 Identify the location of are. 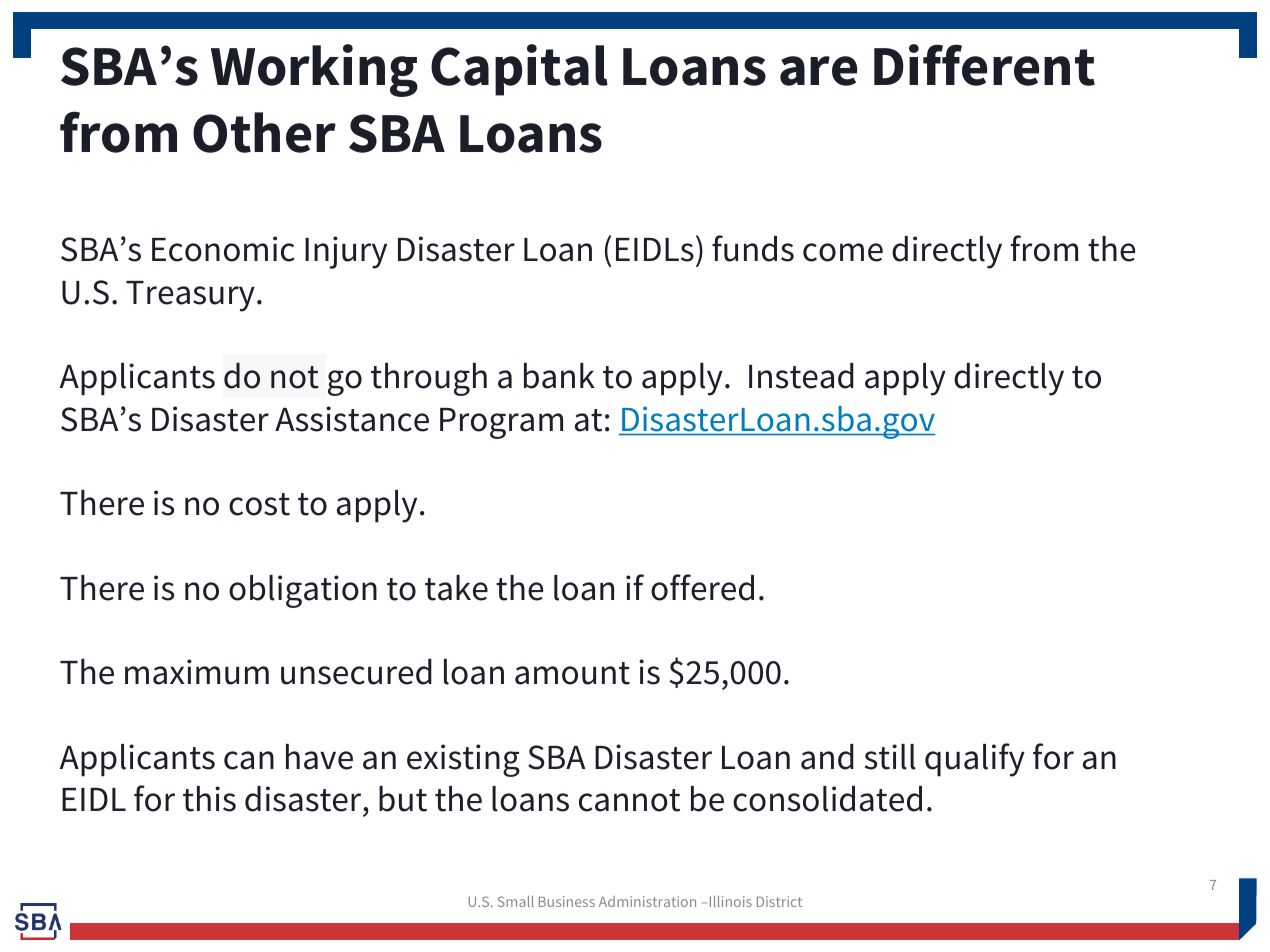
(818, 71).
